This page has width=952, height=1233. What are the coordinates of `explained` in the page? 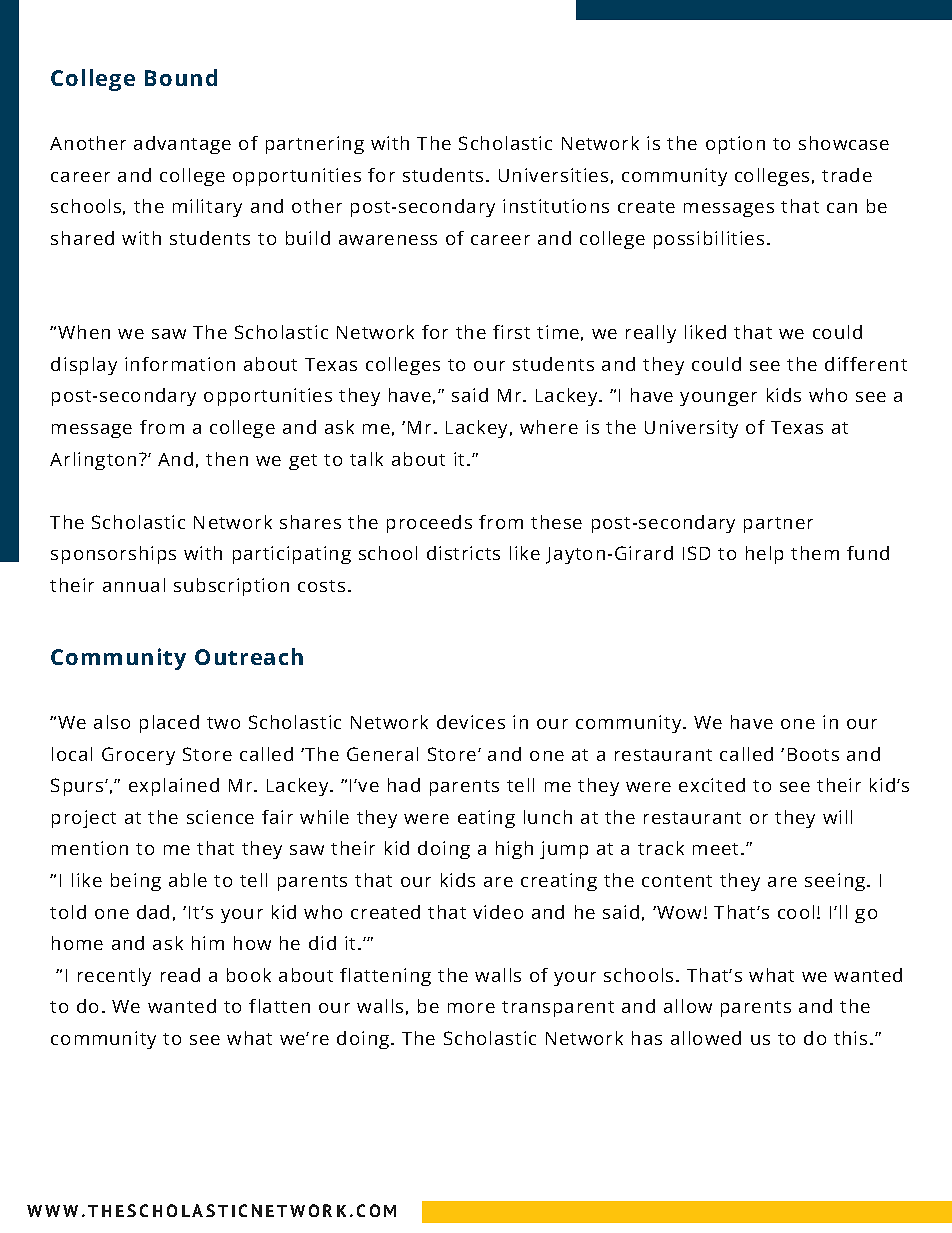 It's located at (174, 787).
